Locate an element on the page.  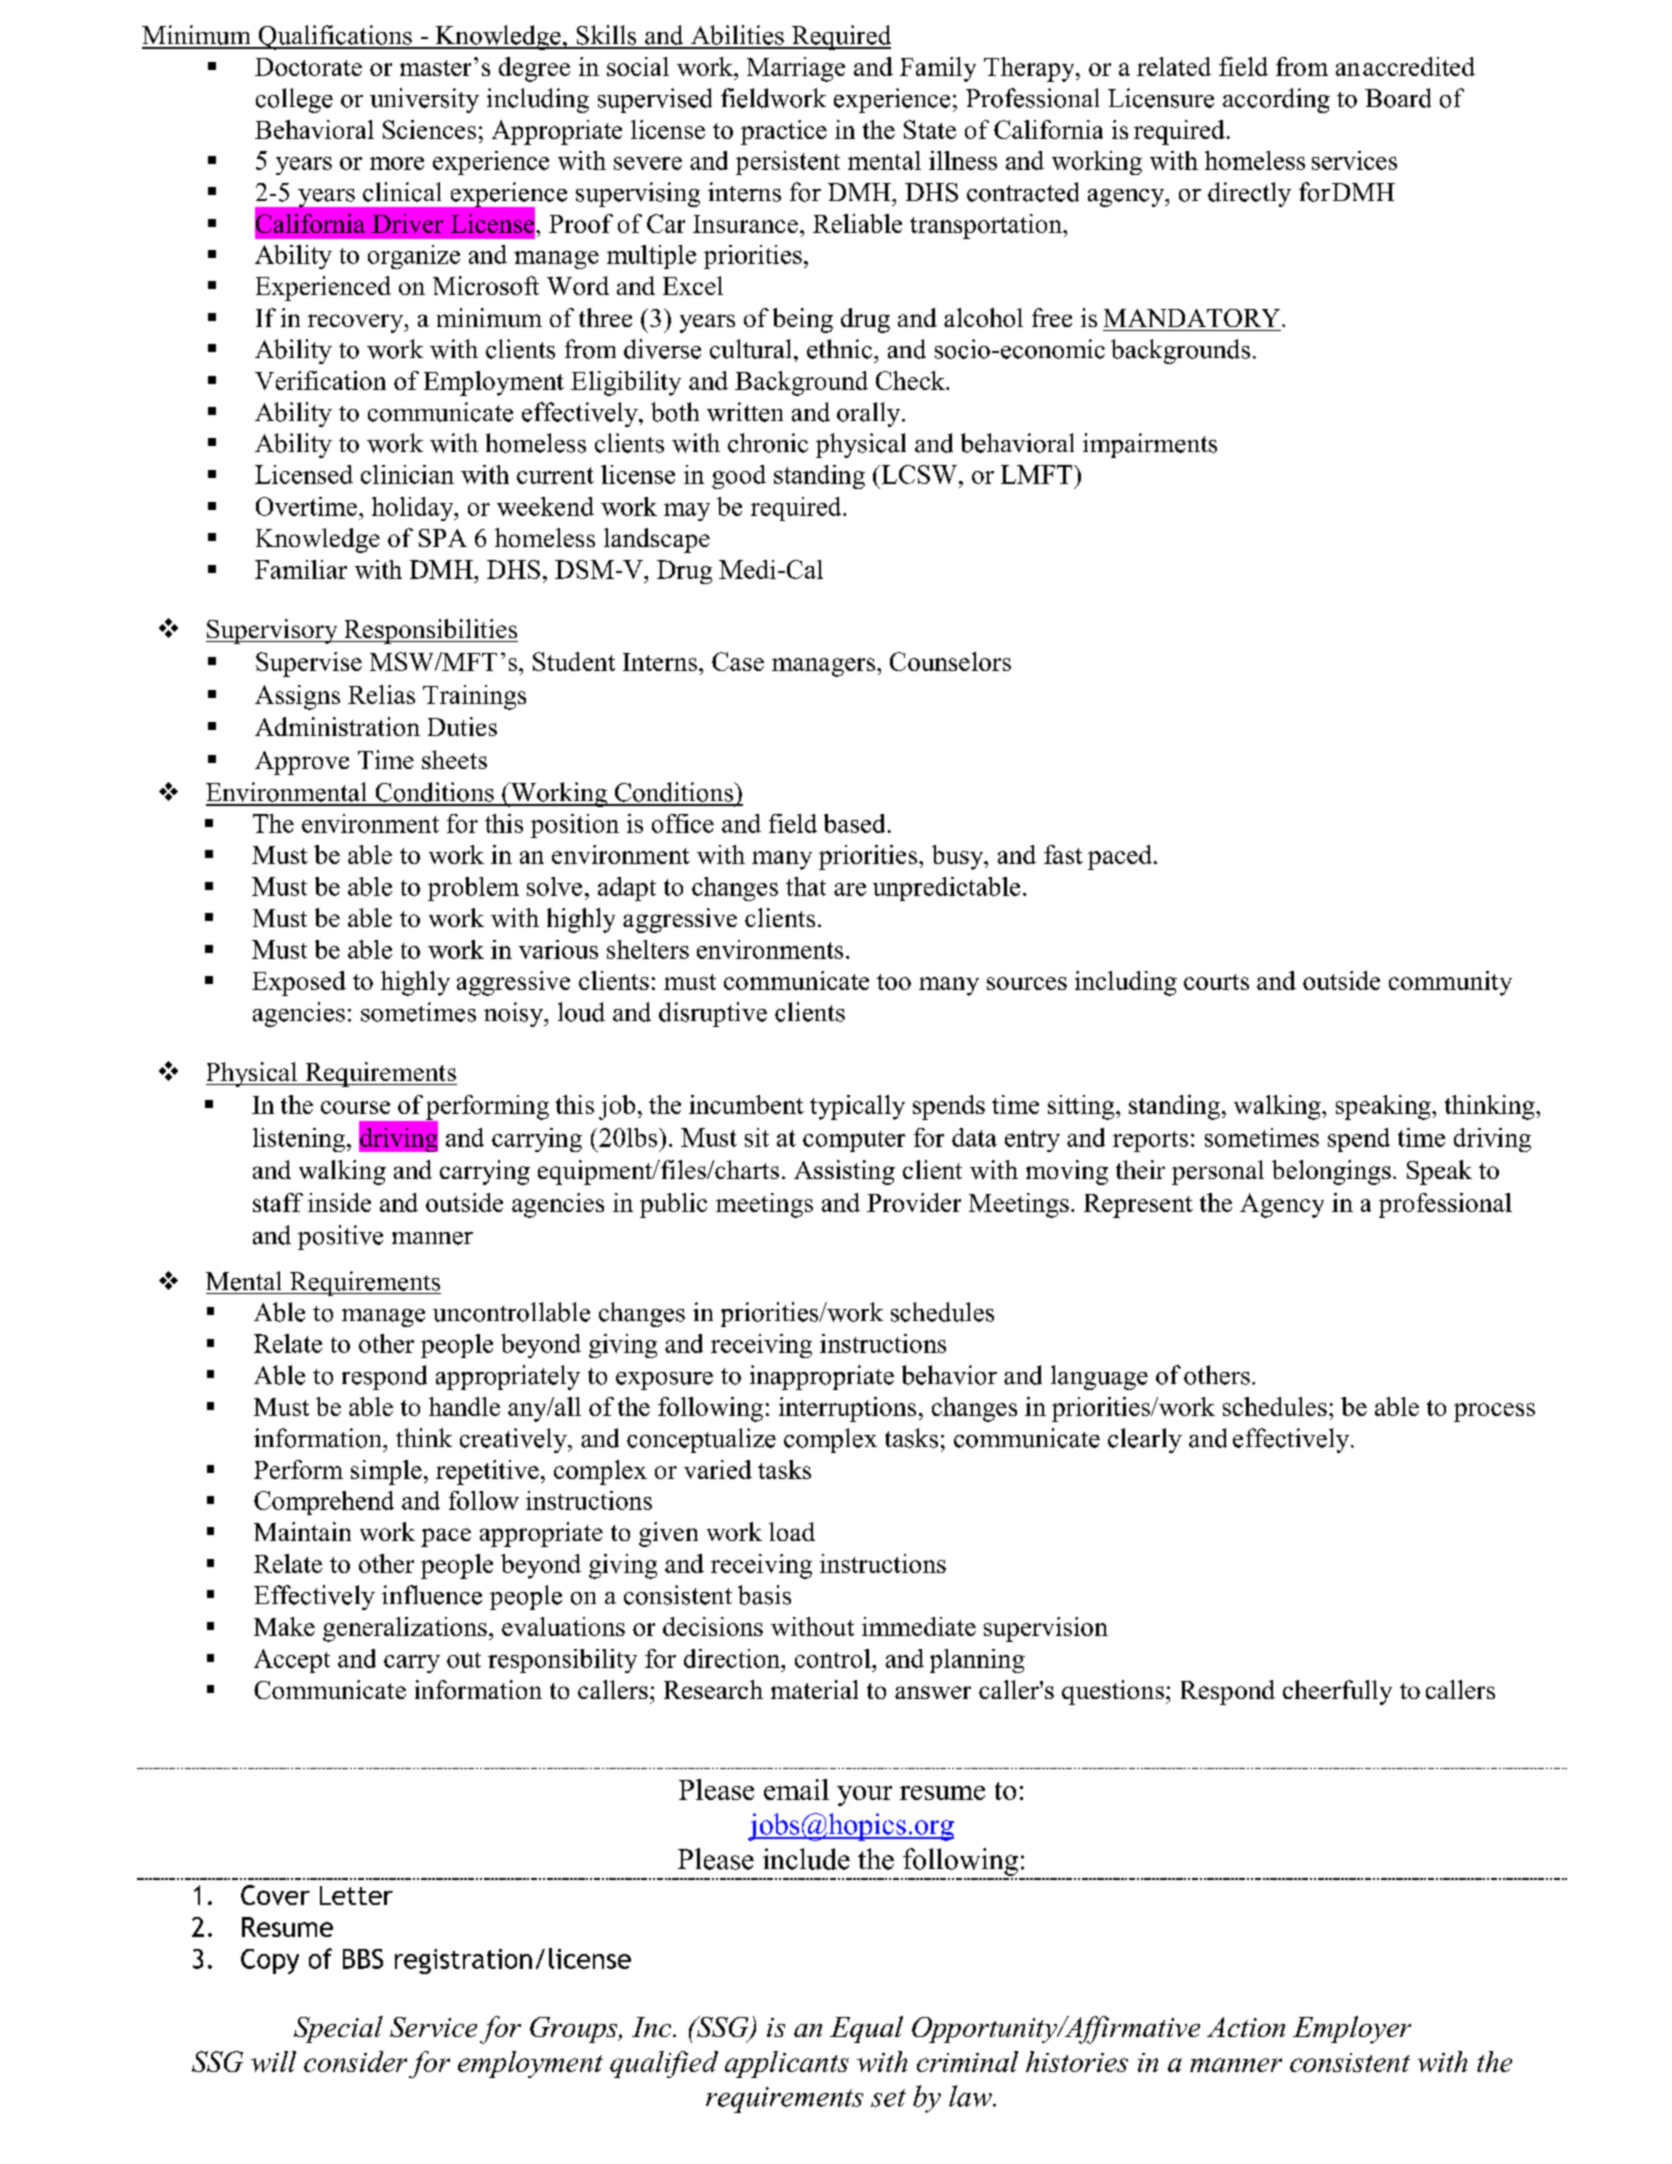
Responsibilities is located at coordinates (430, 631).
